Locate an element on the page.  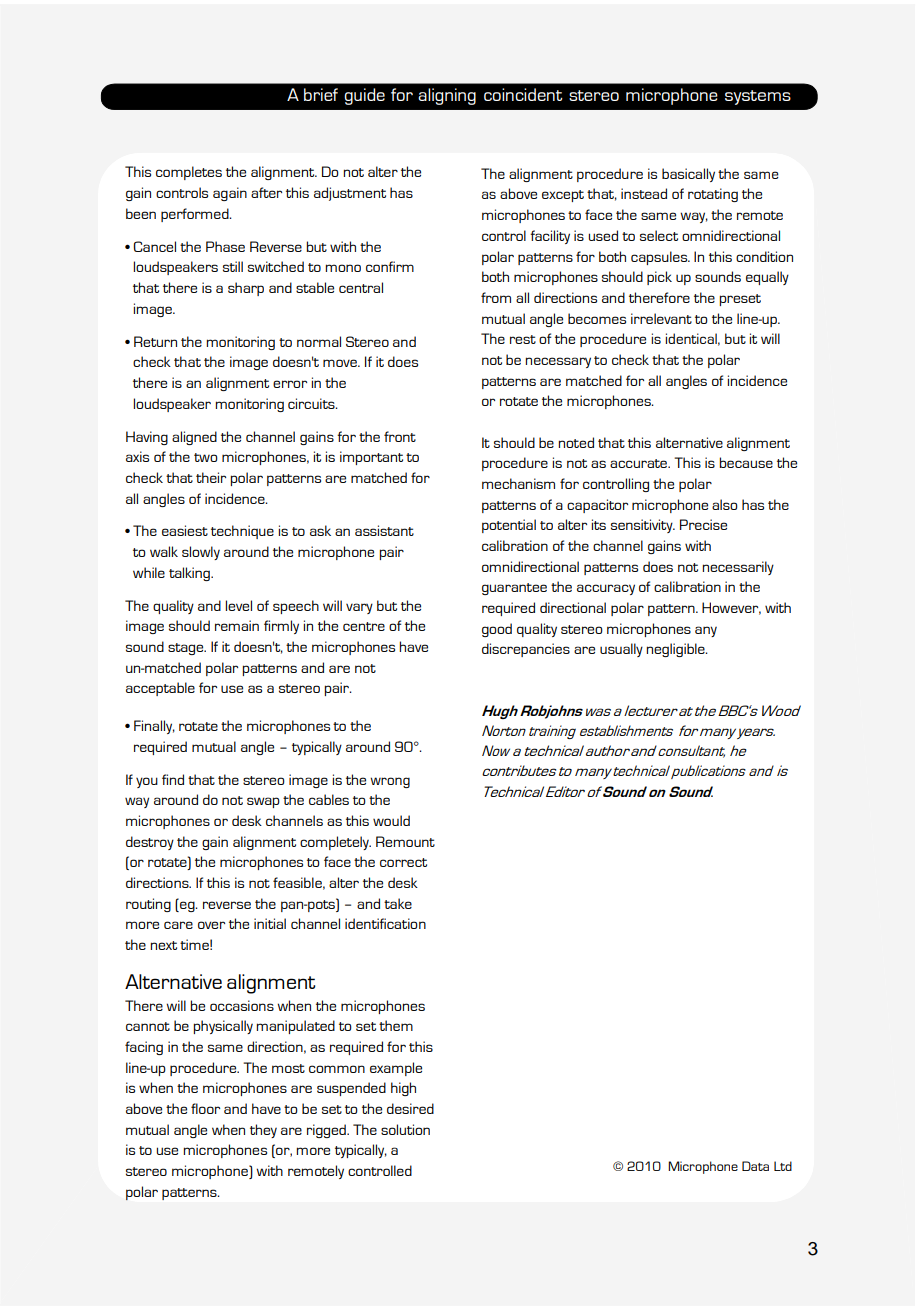
remain is located at coordinates (237, 625).
